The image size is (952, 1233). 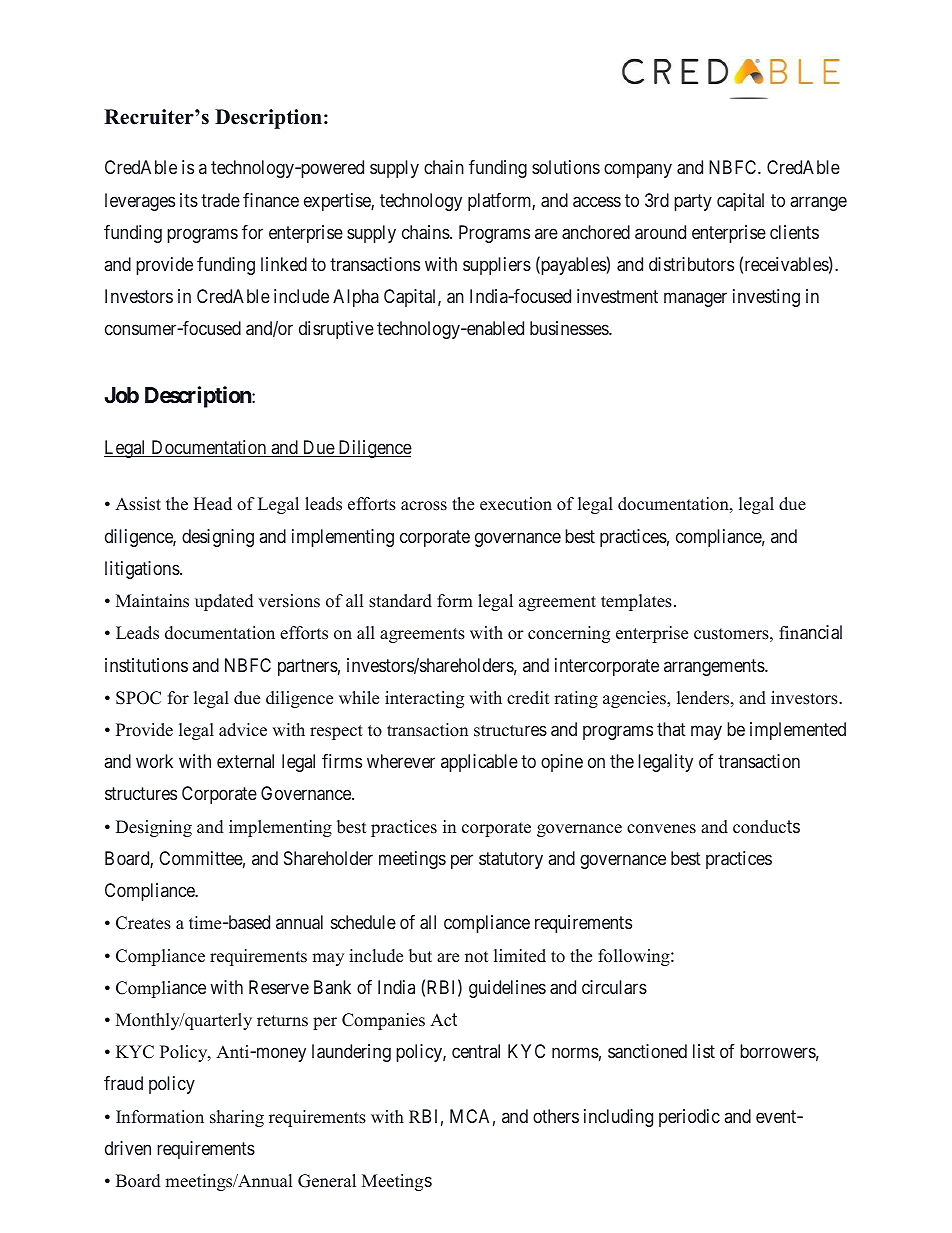 What do you see at coordinates (695, 300) in the page?
I see `manager` at bounding box center [695, 300].
